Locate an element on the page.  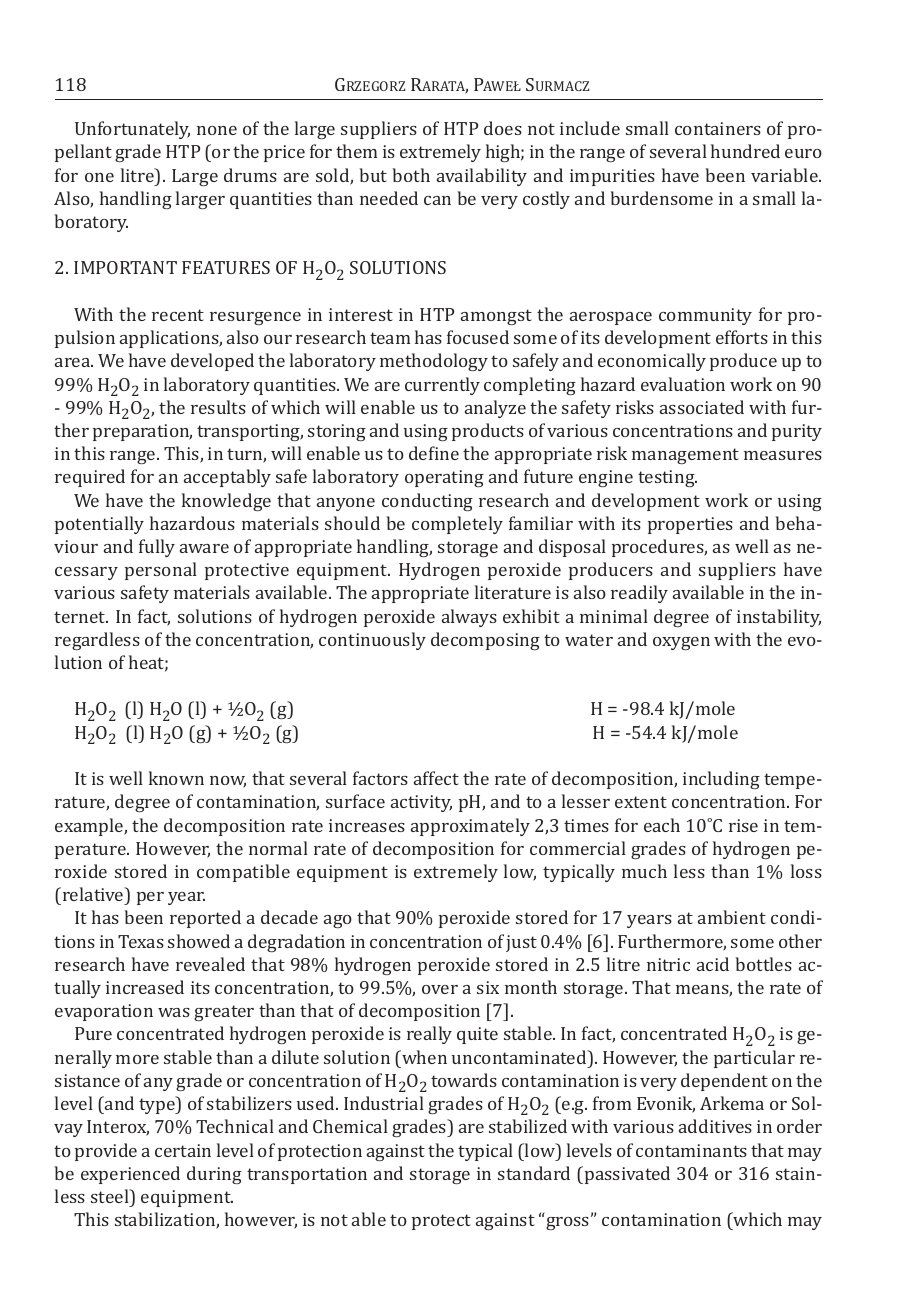
compatible is located at coordinates (243, 873).
